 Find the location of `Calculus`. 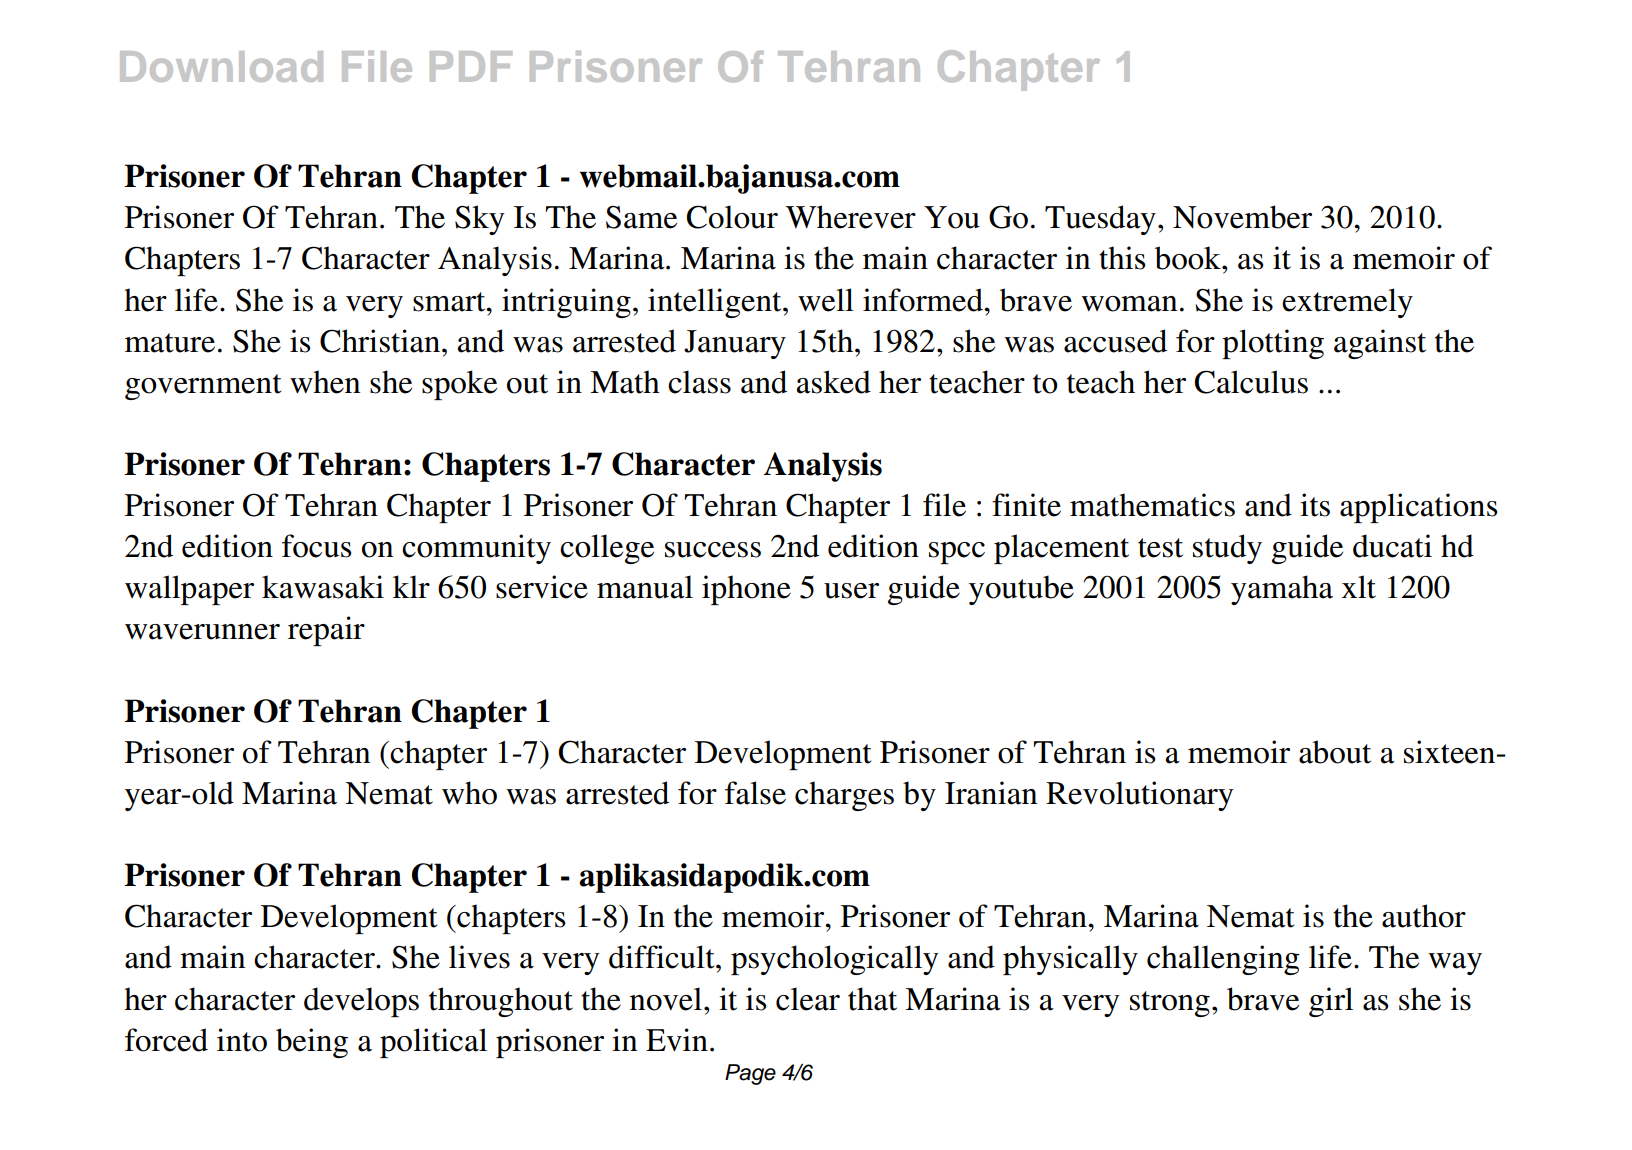

Calculus is located at coordinates (1251, 382).
